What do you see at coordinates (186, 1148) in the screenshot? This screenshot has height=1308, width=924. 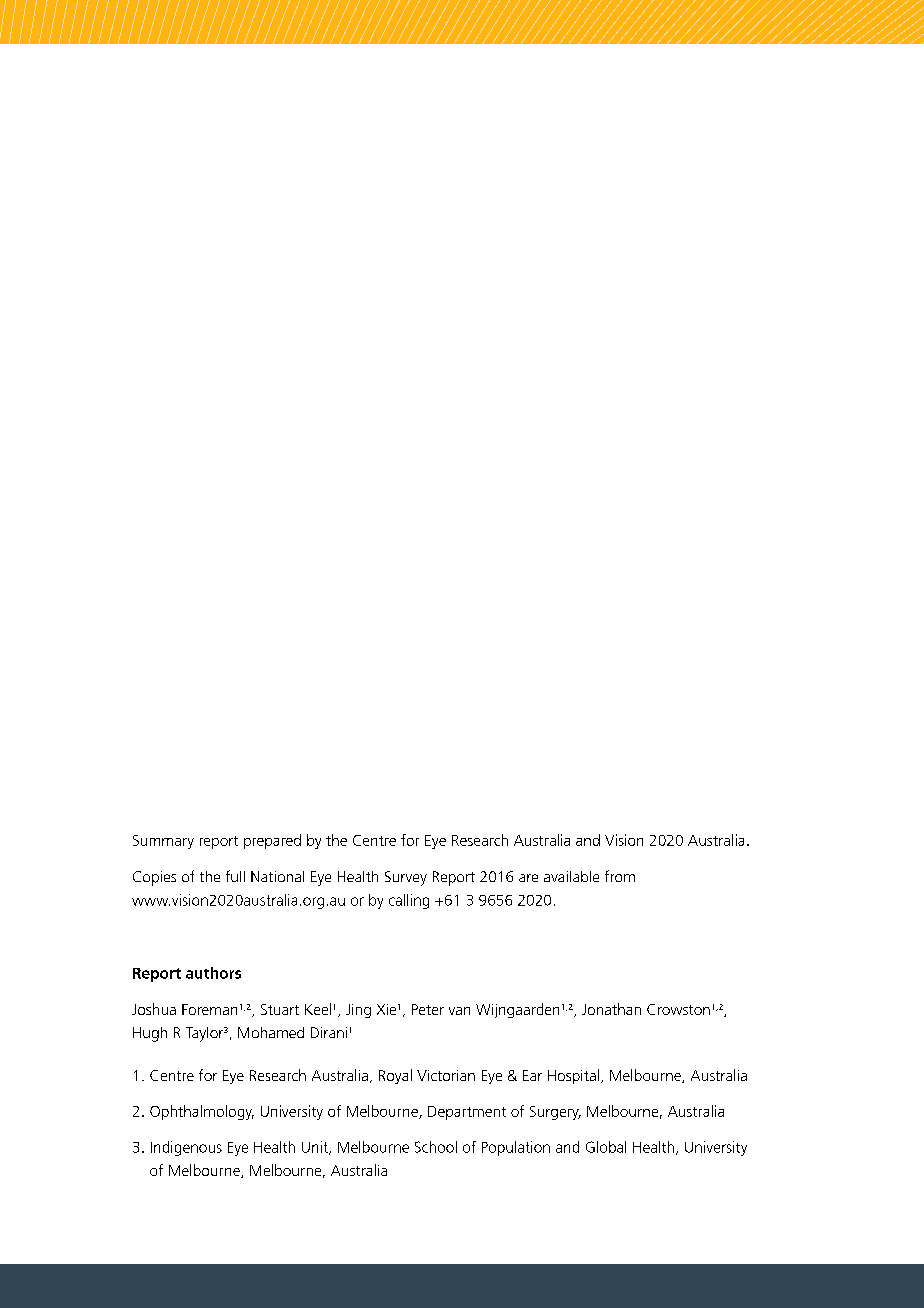 I see `Indigenous` at bounding box center [186, 1148].
